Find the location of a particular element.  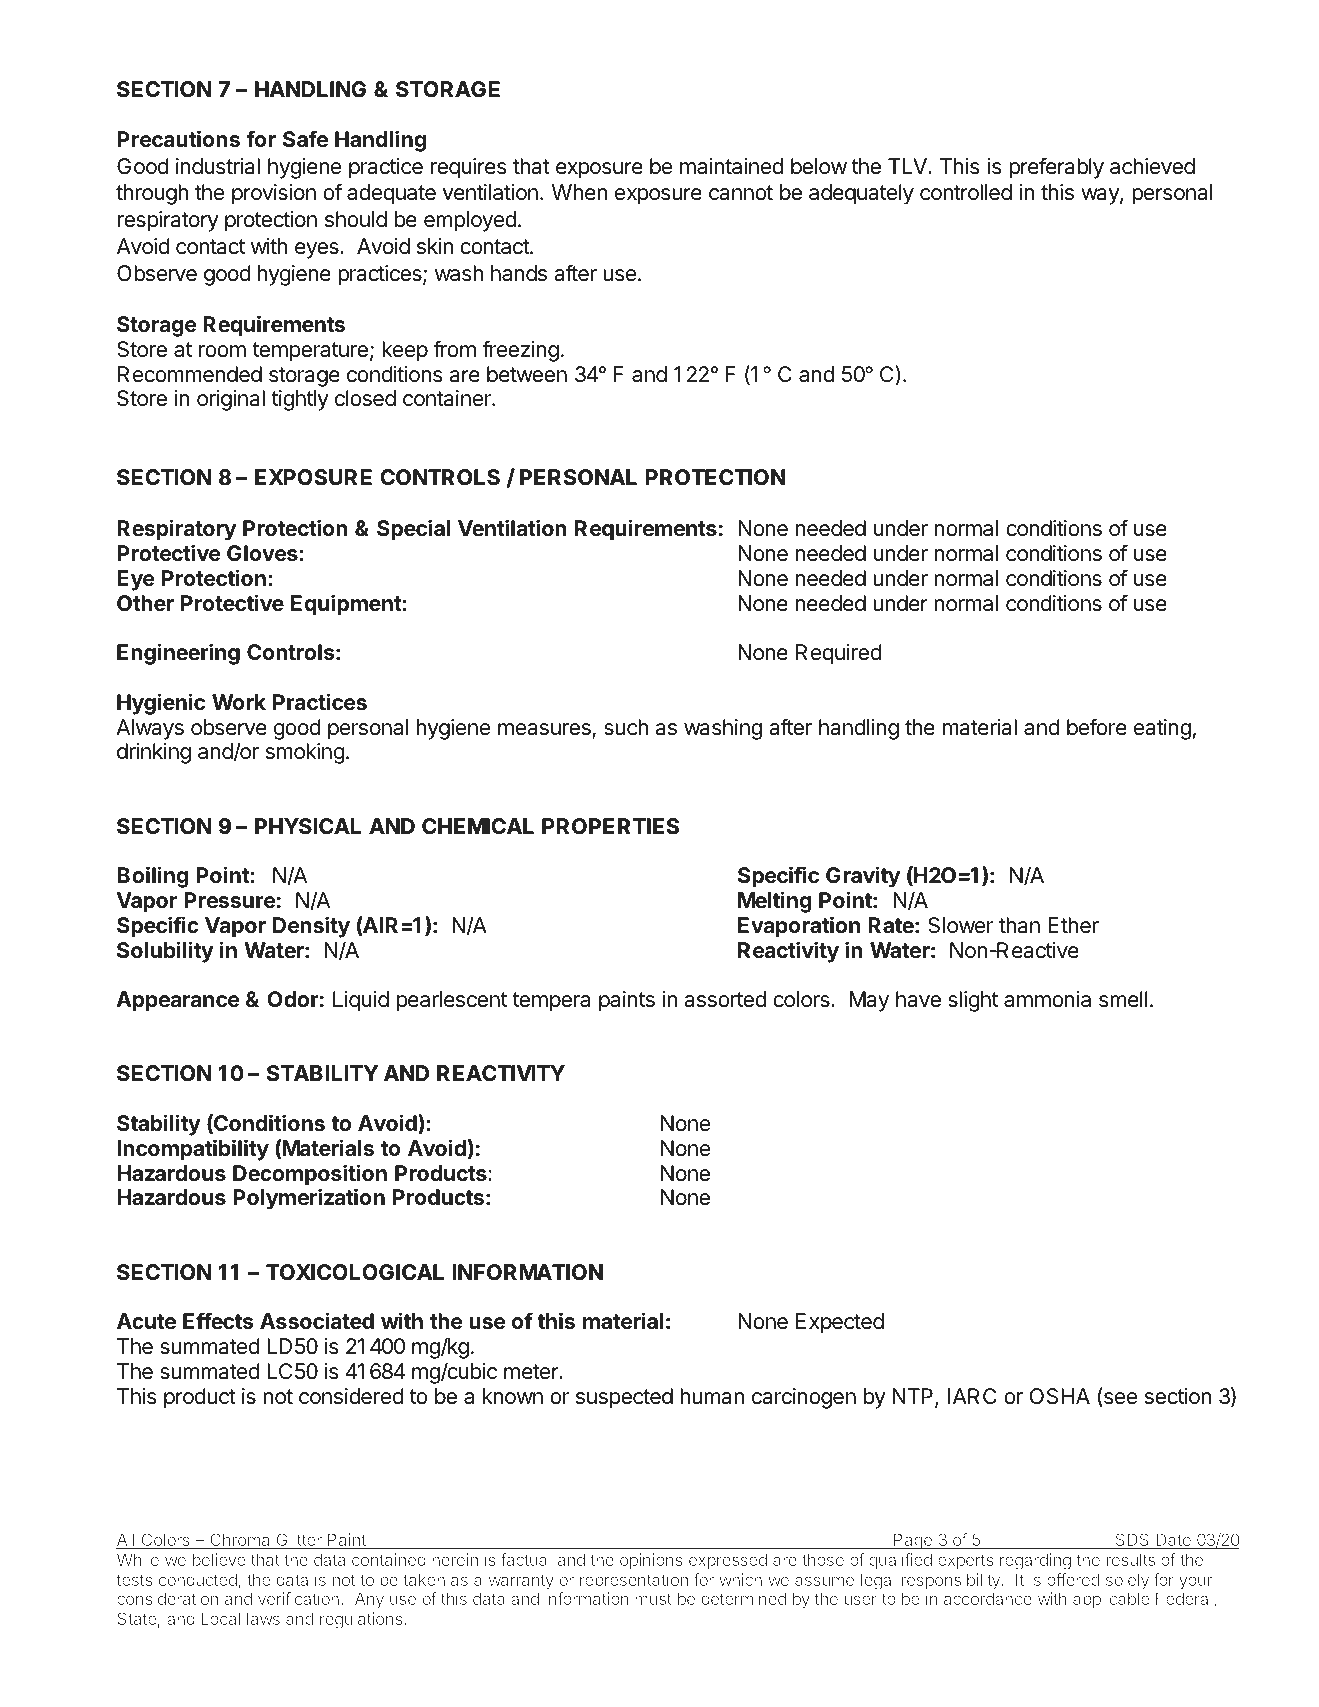

before is located at coordinates (1097, 727).
